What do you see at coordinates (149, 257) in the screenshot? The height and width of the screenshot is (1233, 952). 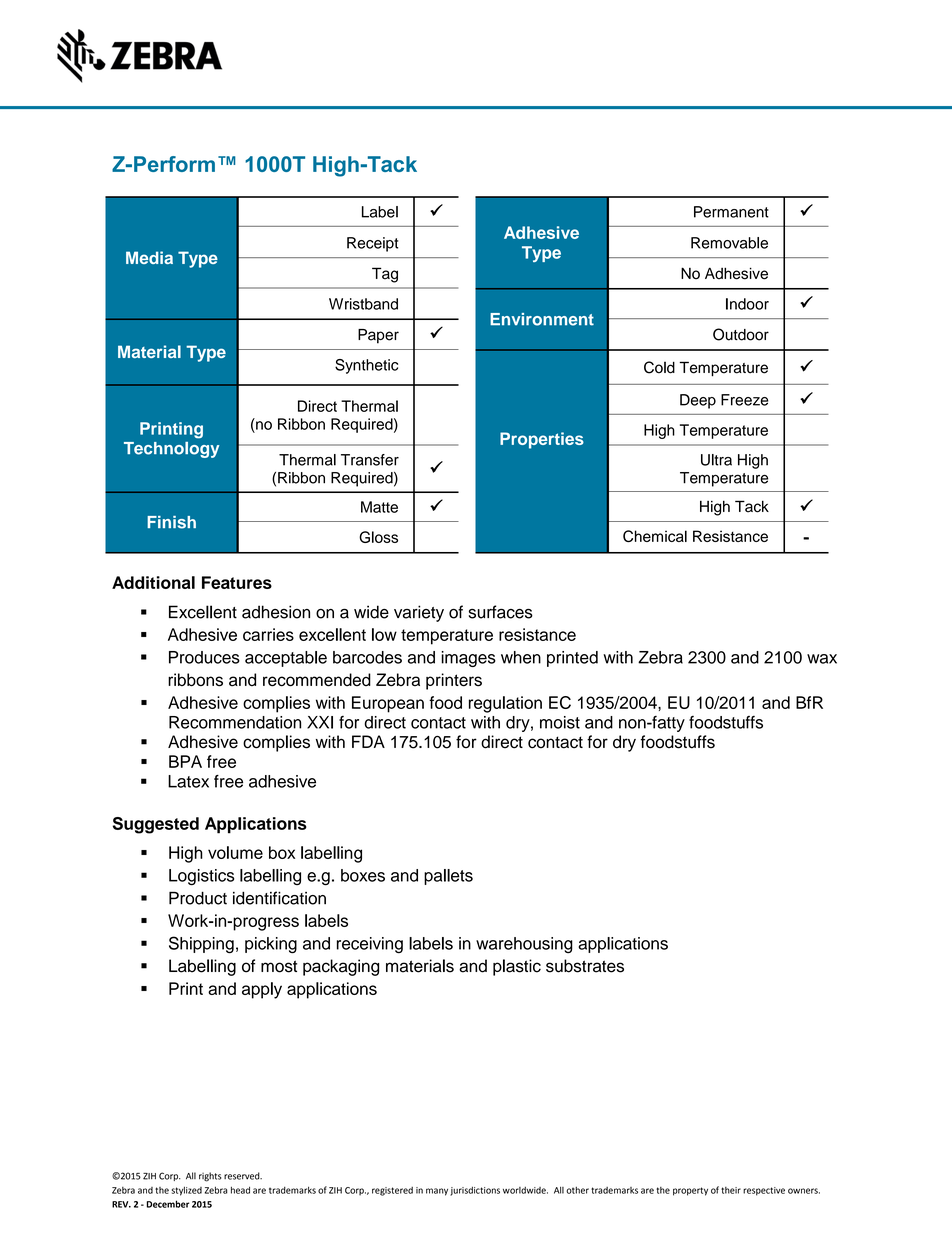 I see `Media` at bounding box center [149, 257].
